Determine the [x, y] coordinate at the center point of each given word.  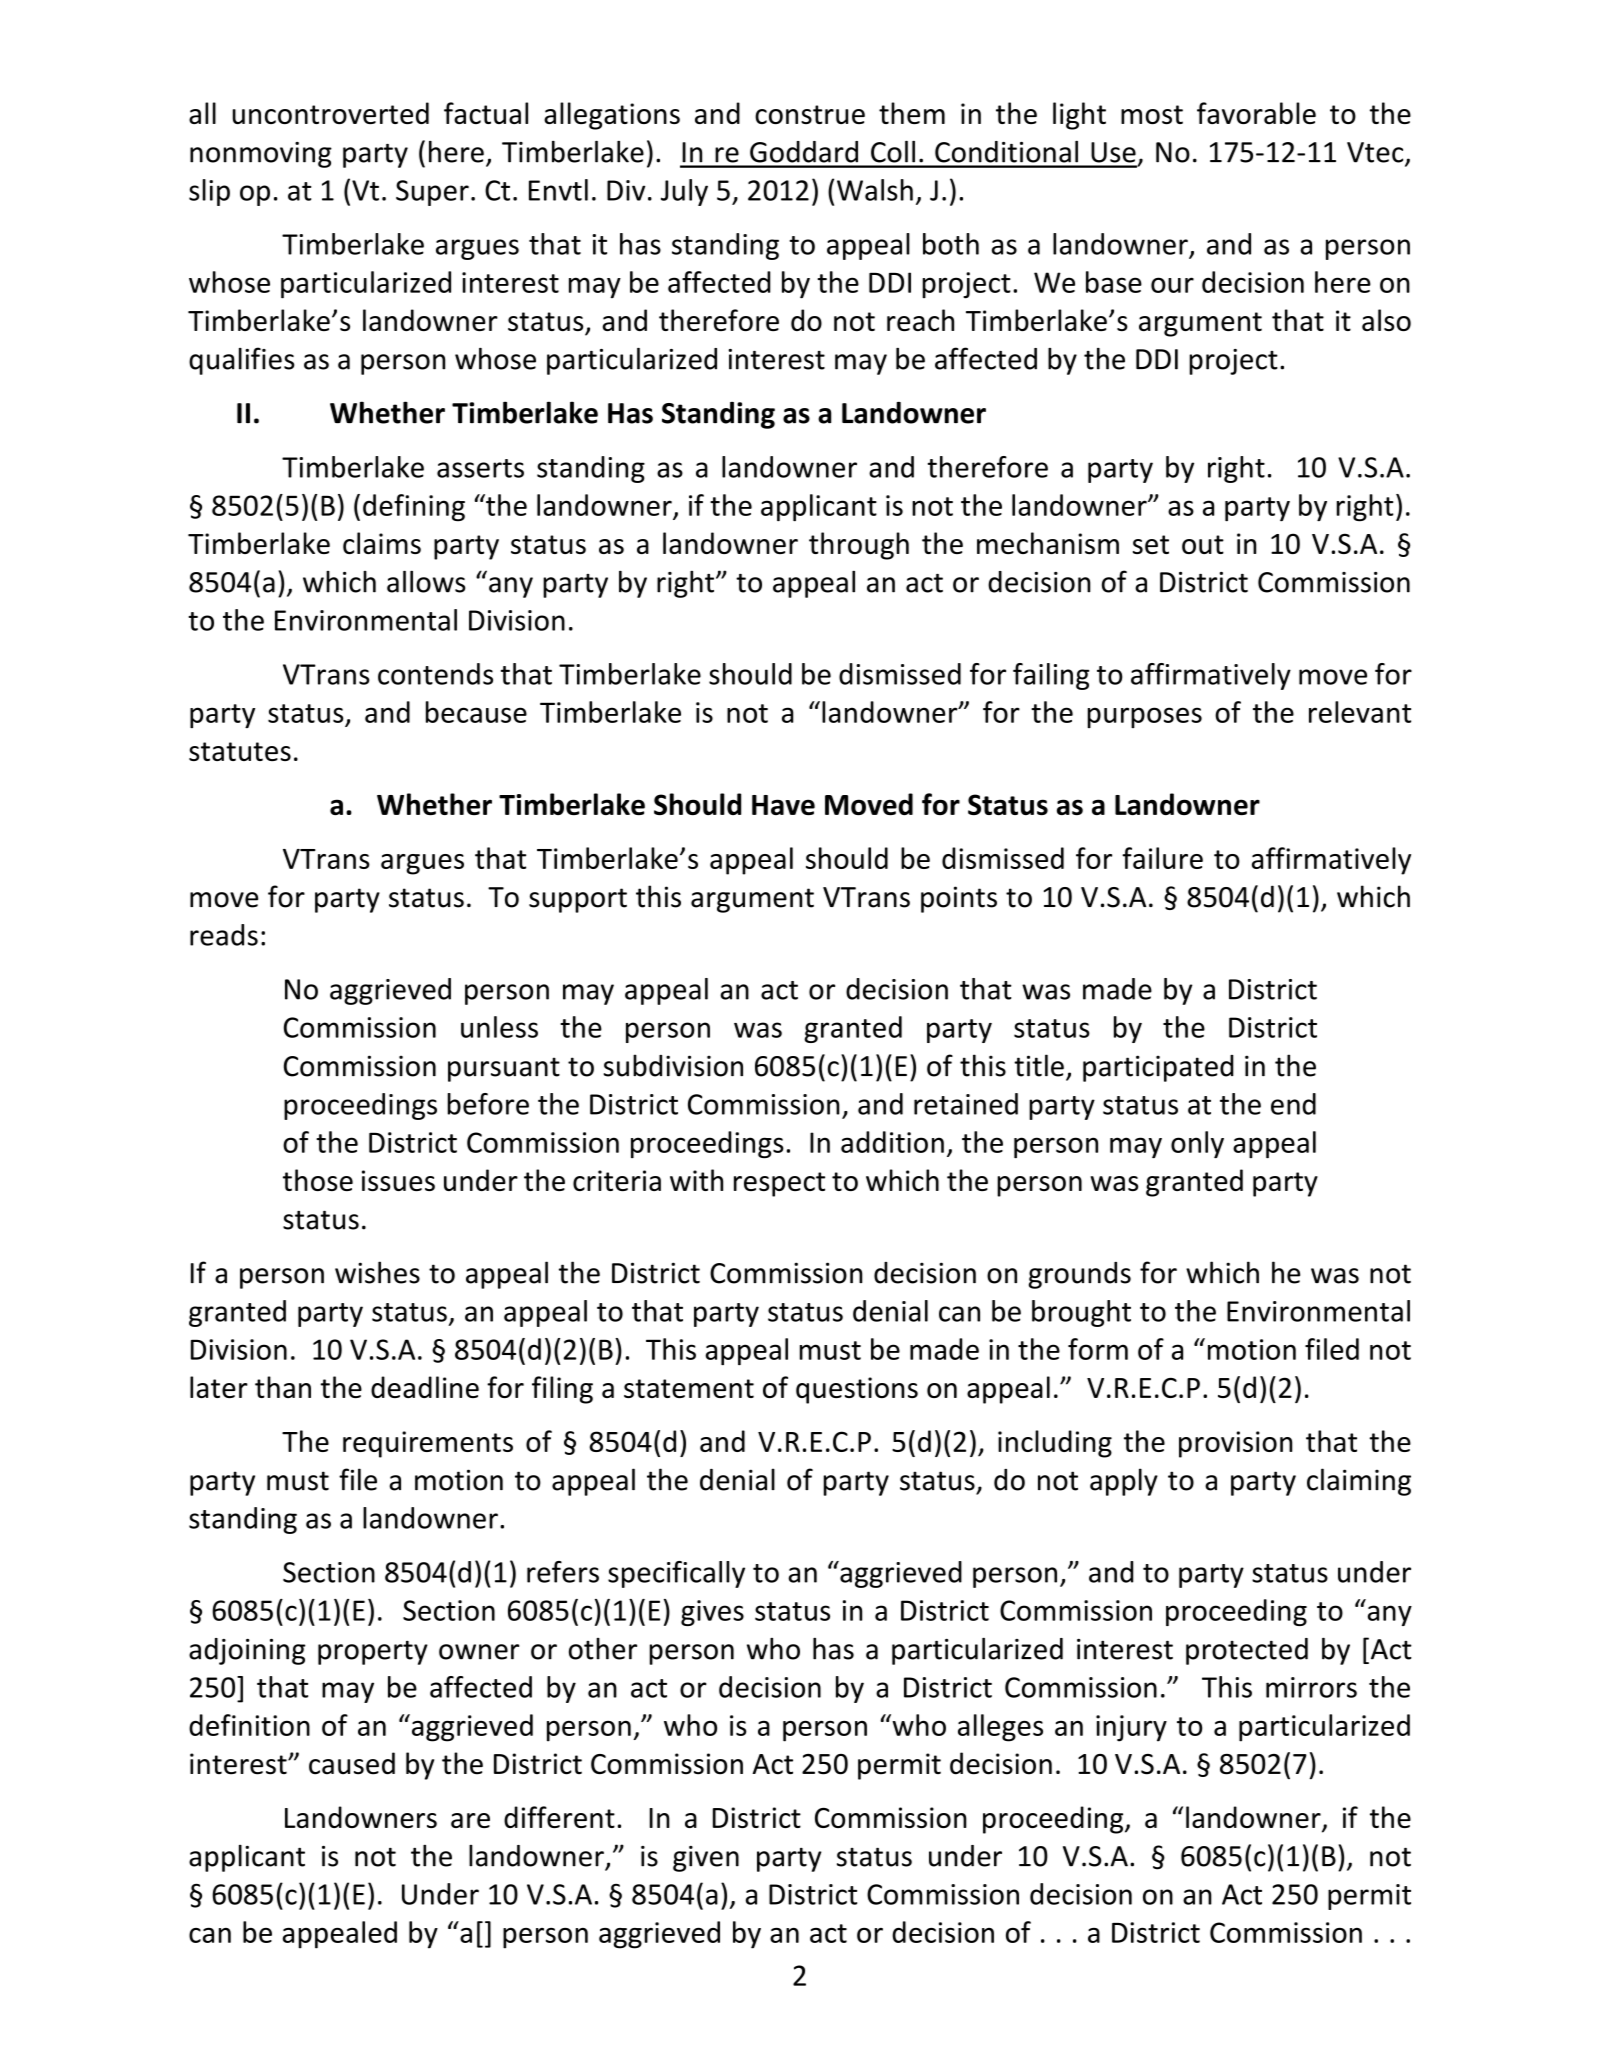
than [283, 1387]
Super [432, 193]
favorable [1256, 113]
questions [857, 1390]
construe [810, 114]
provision [1235, 1444]
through [859, 546]
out [1203, 544]
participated [1158, 1068]
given [706, 1859]
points [959, 899]
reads [224, 935]
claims [382, 543]
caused [352, 1763]
